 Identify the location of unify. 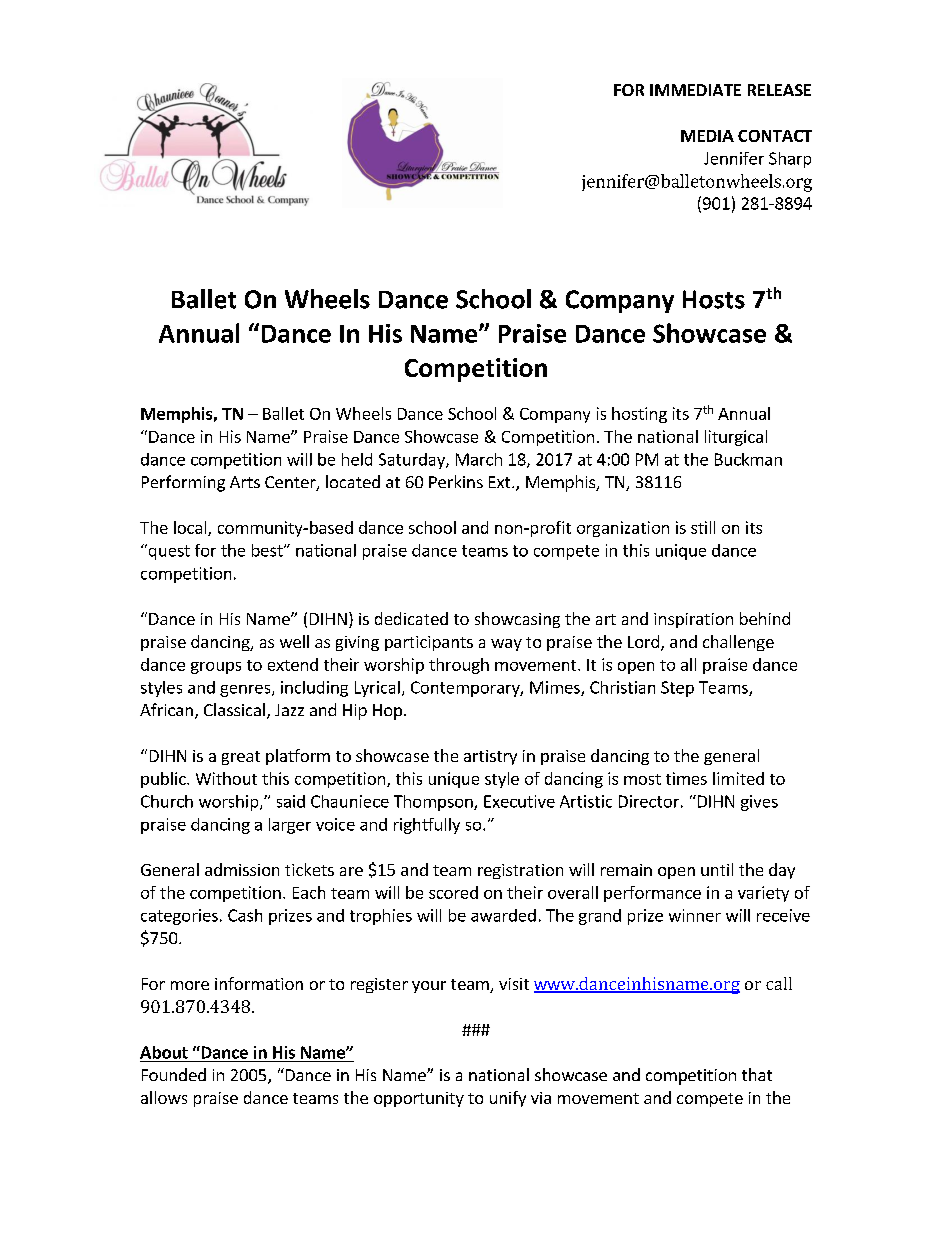
(508, 1099).
